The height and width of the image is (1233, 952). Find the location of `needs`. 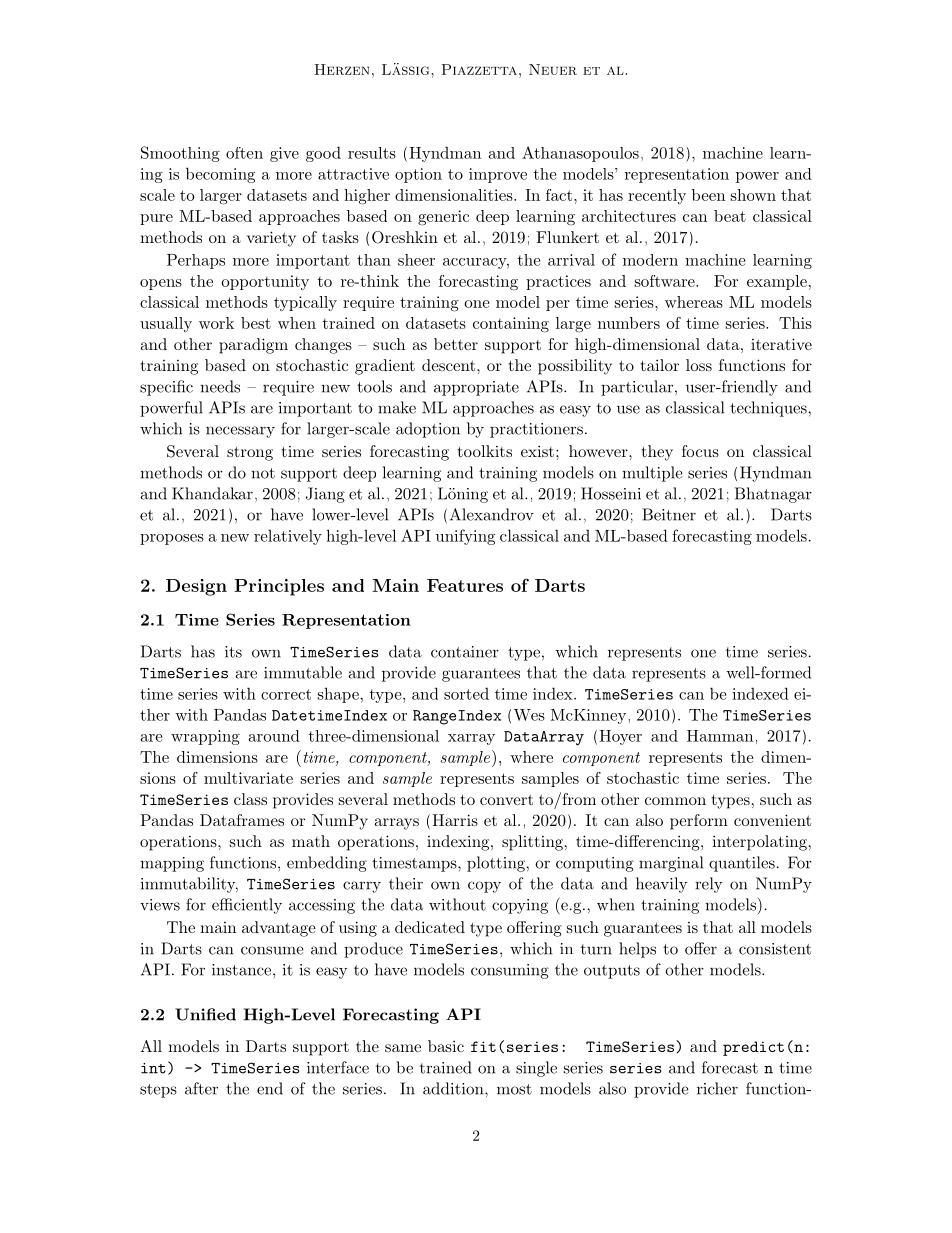

needs is located at coordinates (220, 386).
